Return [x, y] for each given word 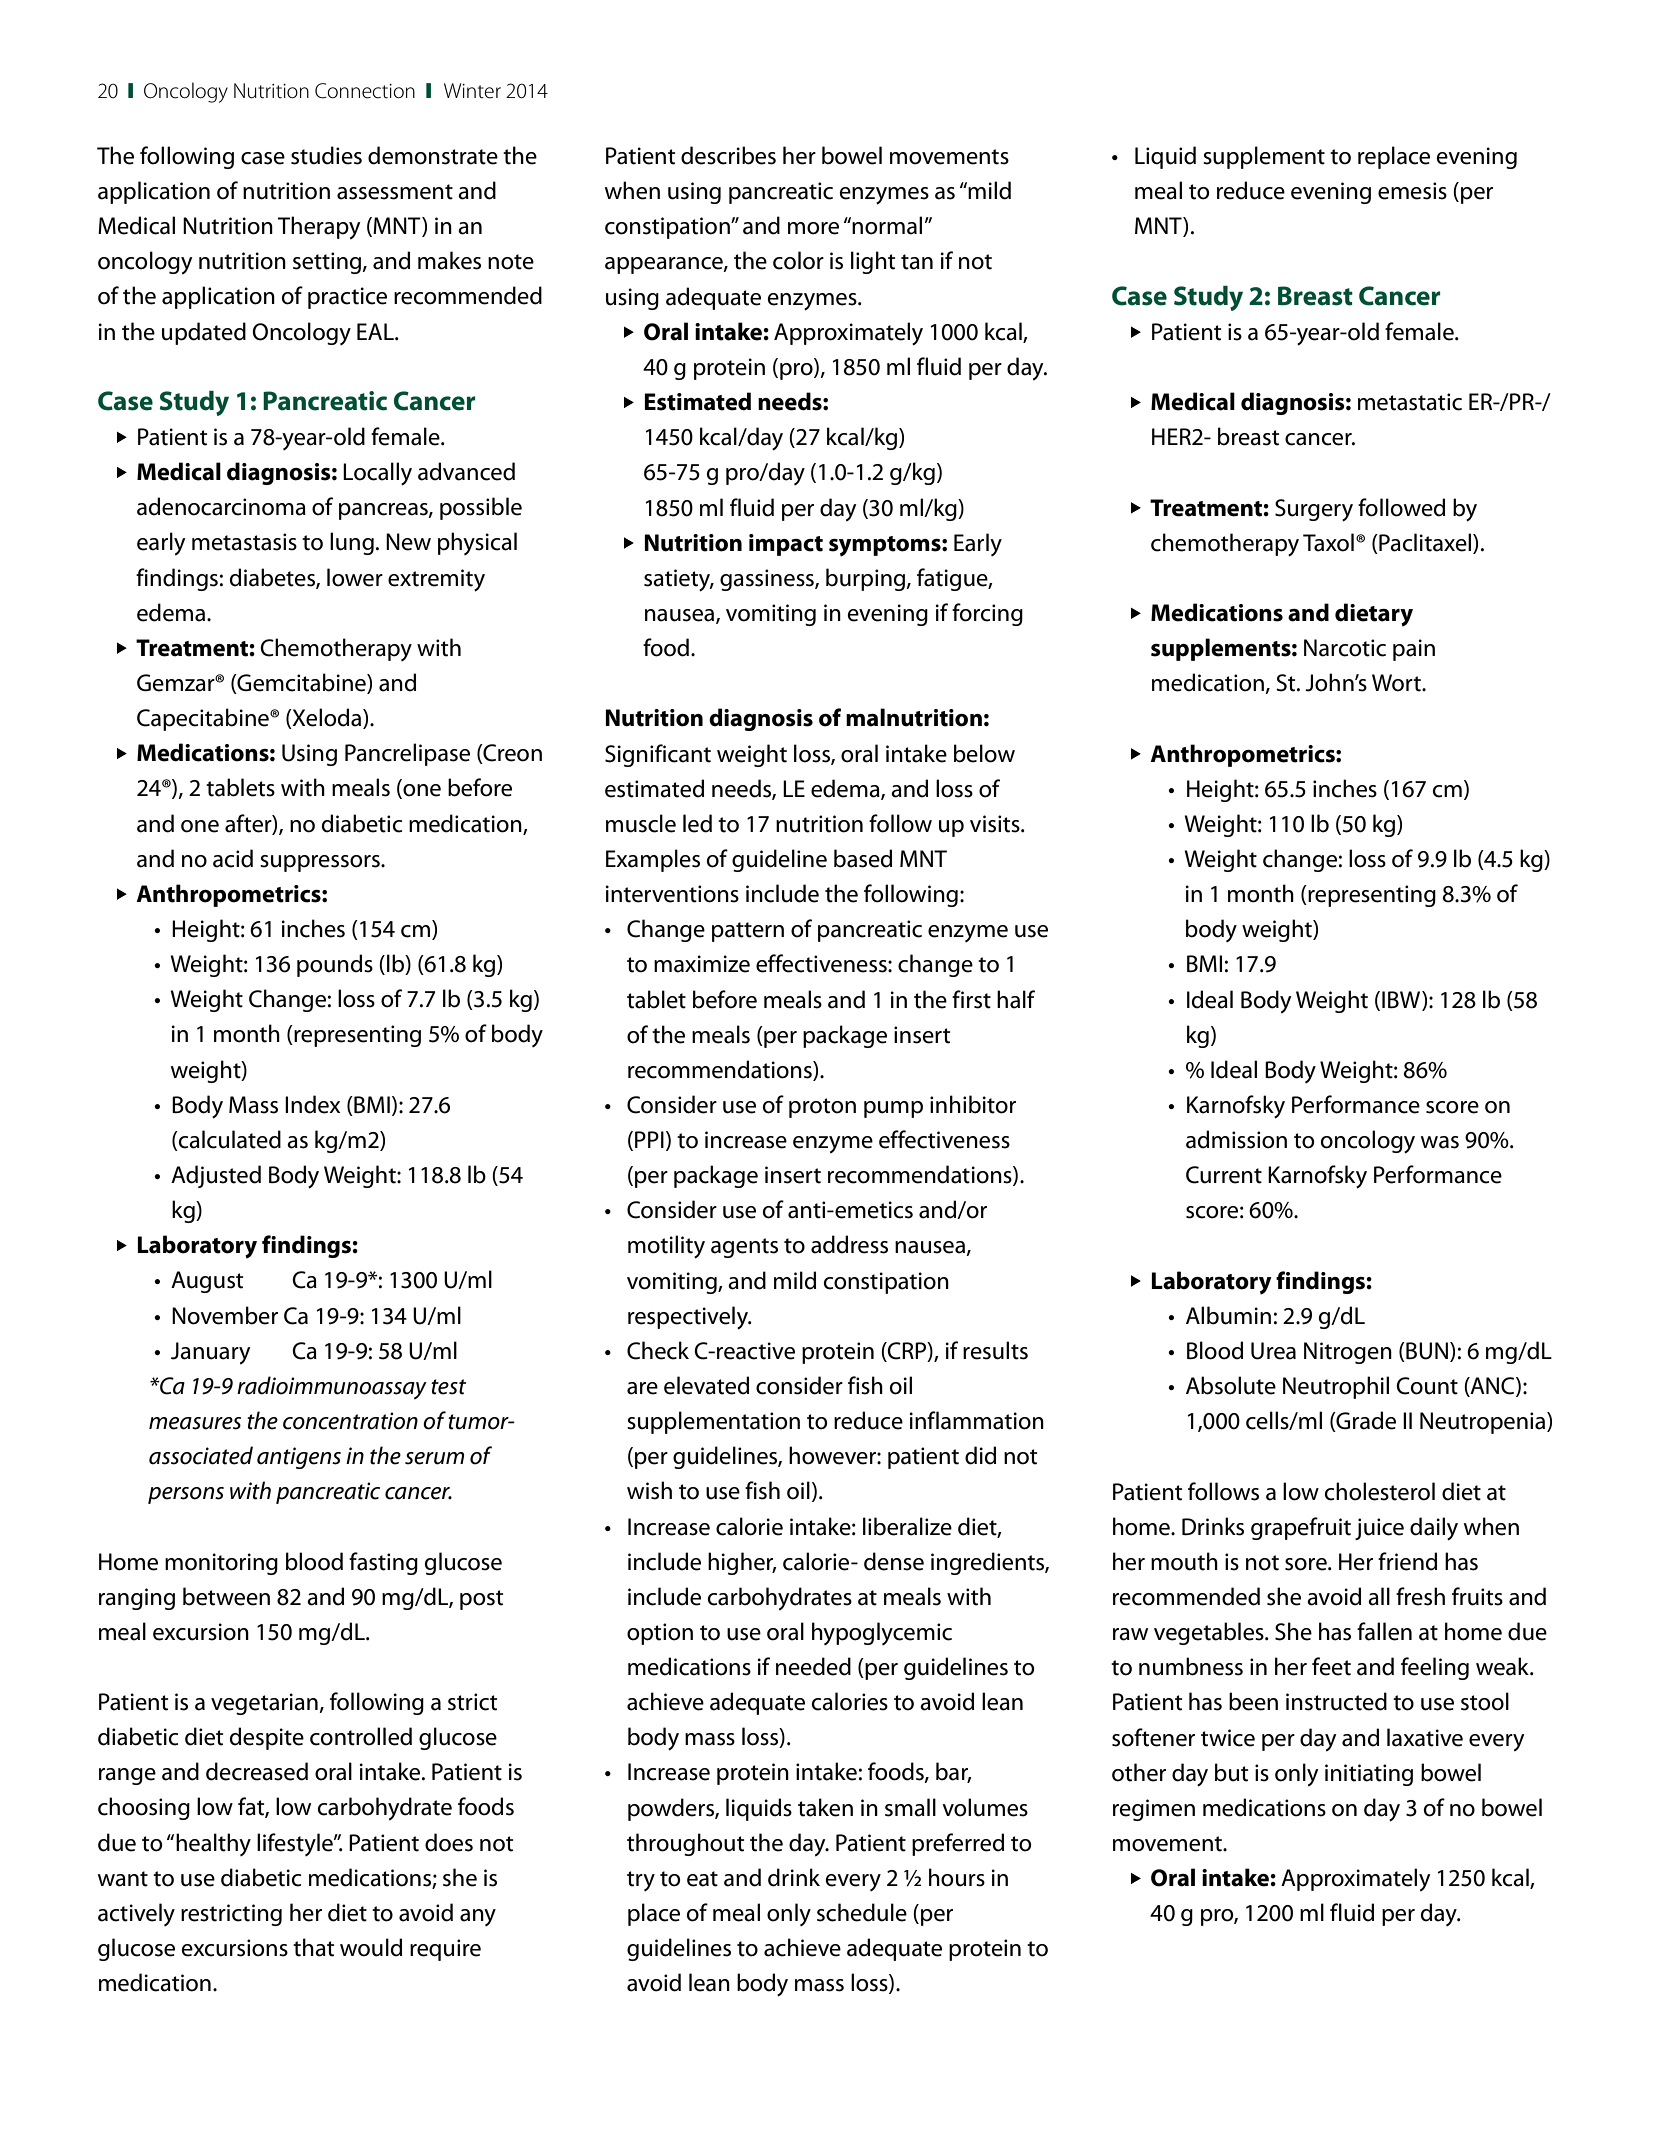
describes [728, 155]
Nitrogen [1348, 1353]
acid [233, 858]
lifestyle [296, 1844]
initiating [1369, 1775]
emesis [1412, 191]
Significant [658, 755]
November [225, 1315]
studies [326, 155]
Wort [1397, 683]
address [849, 1244]
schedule [862, 1912]
